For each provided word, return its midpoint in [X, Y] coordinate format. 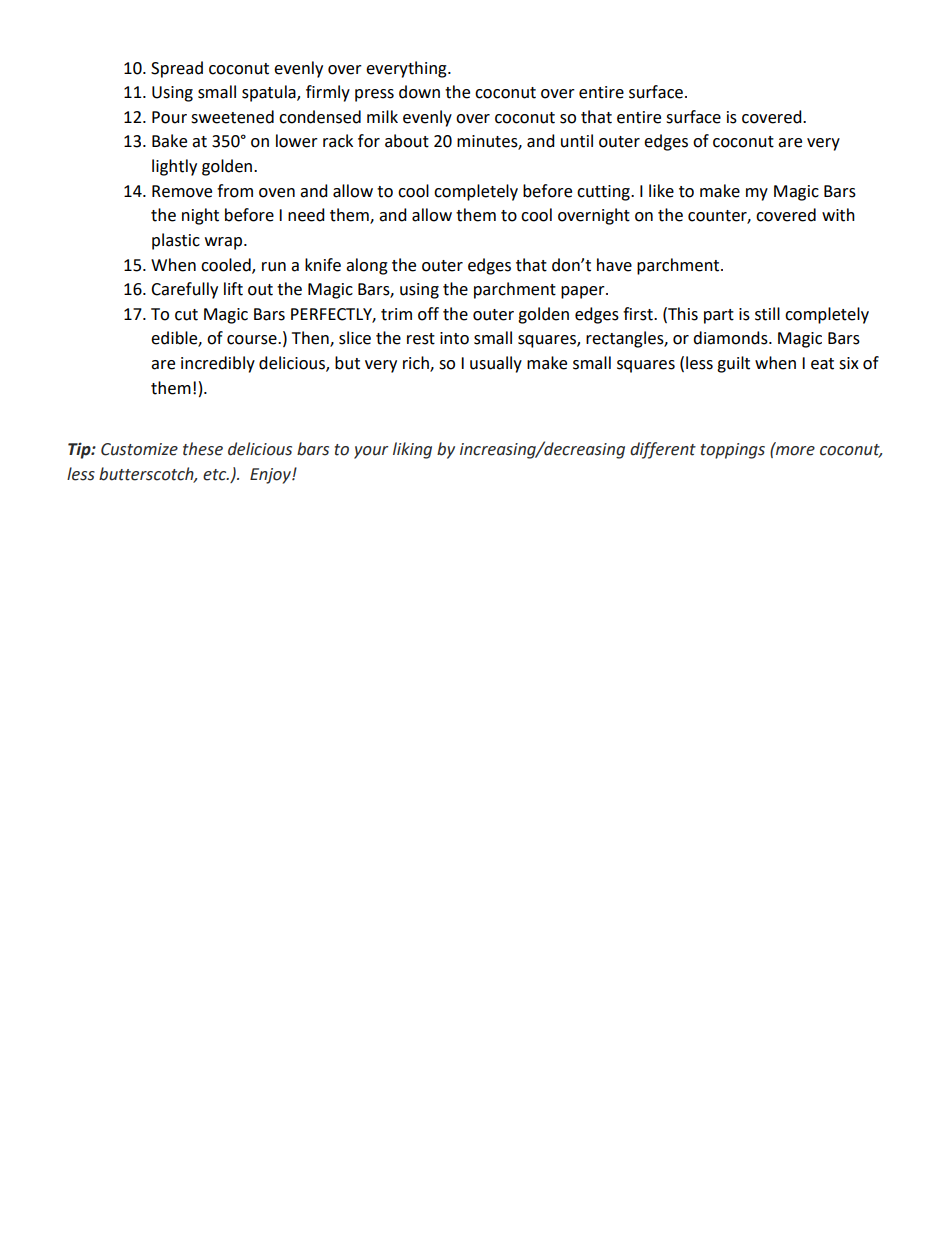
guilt [733, 364]
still [767, 314]
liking [412, 450]
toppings [733, 451]
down [419, 92]
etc [216, 475]
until [577, 141]
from [235, 191]
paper [584, 292]
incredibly [218, 364]
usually [496, 364]
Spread [177, 69]
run [274, 267]
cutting [604, 193]
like [661, 191]
